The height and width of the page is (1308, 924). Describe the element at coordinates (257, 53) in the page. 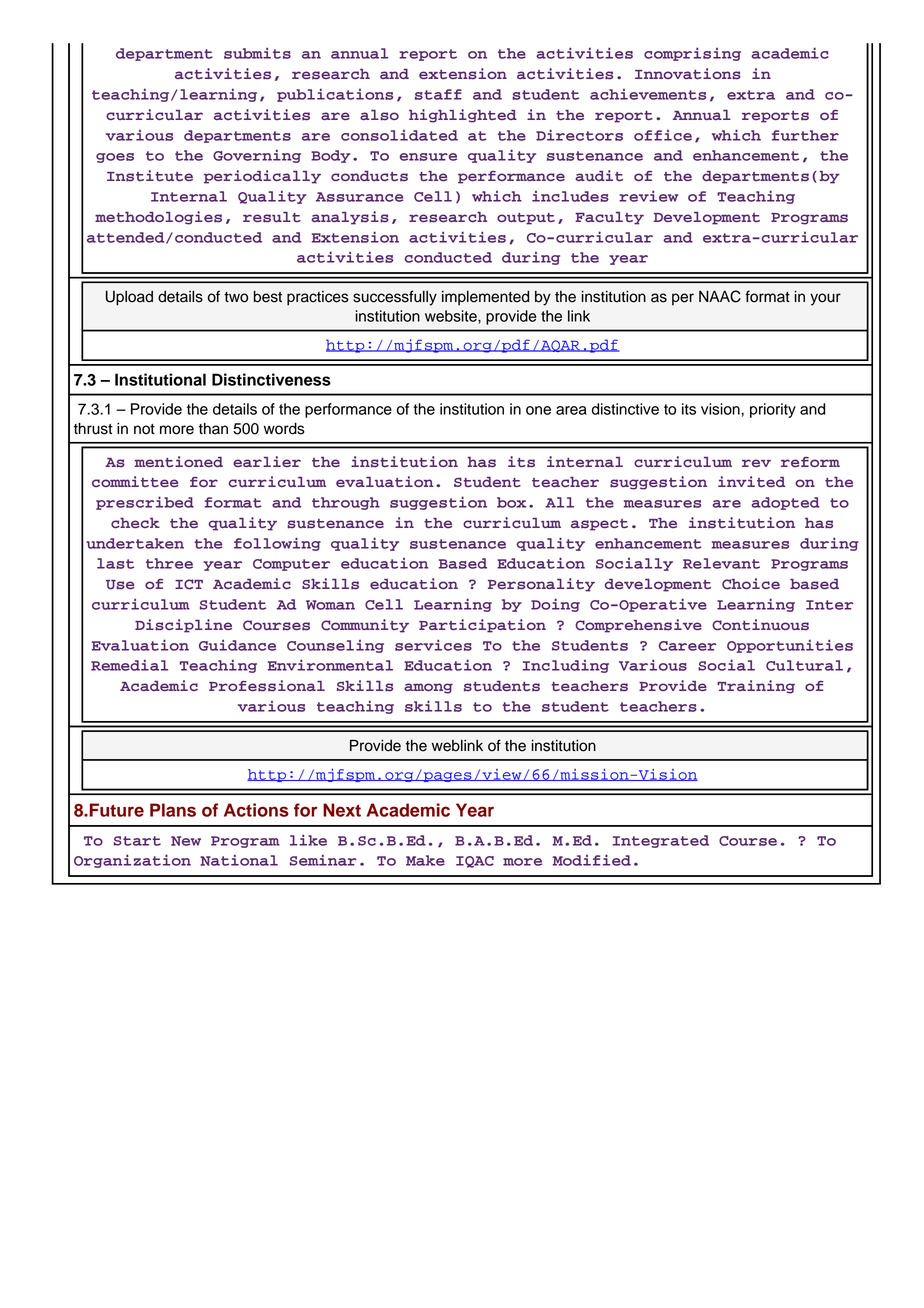

I see `submits` at that location.
